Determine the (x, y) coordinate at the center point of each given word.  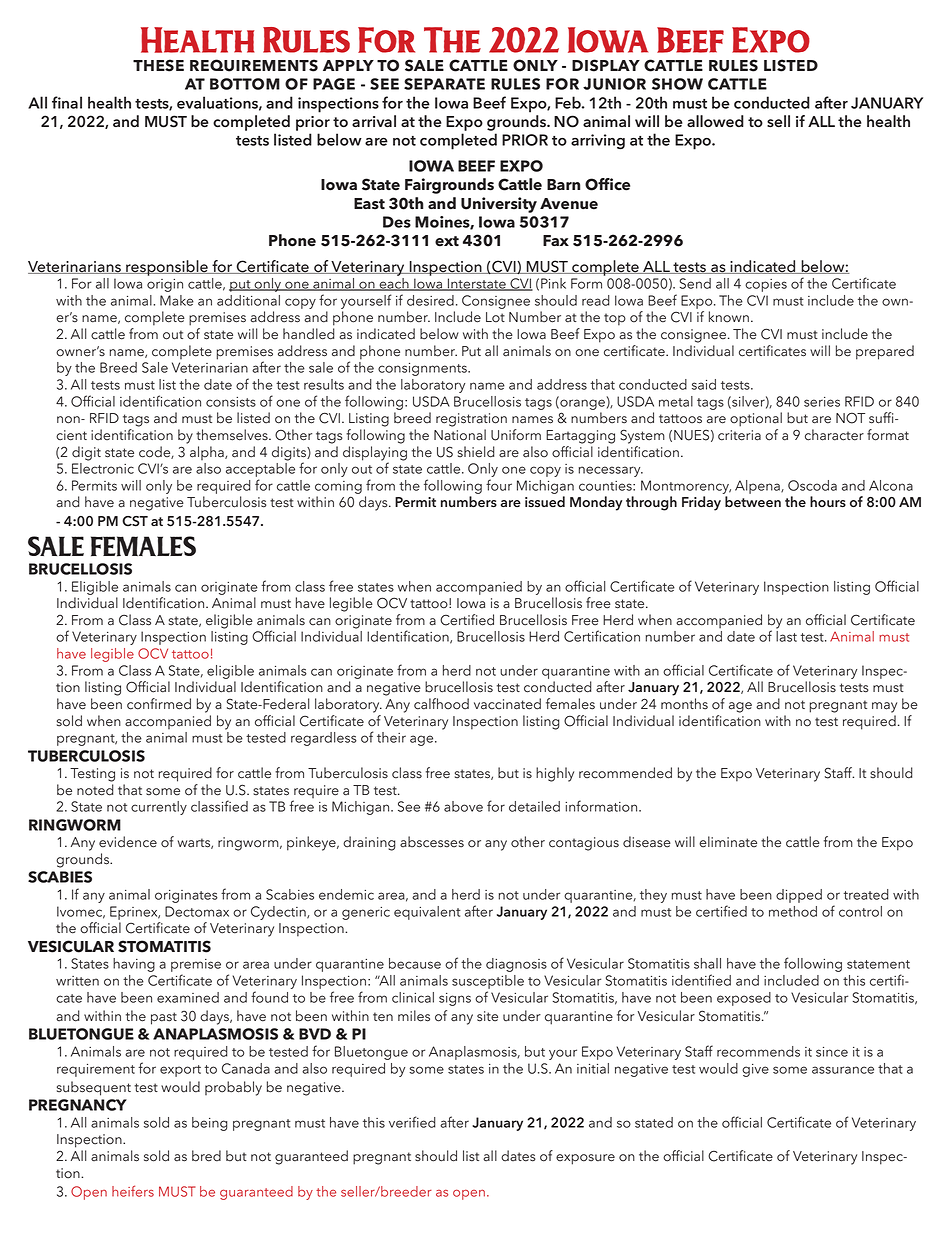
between (753, 502)
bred (206, 1156)
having (134, 965)
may (884, 707)
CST (135, 521)
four (499, 485)
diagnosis (516, 965)
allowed (715, 121)
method (793, 911)
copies (766, 285)
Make (177, 300)
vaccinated (507, 704)
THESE (158, 65)
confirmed (159, 704)
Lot (495, 317)
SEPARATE (444, 84)
